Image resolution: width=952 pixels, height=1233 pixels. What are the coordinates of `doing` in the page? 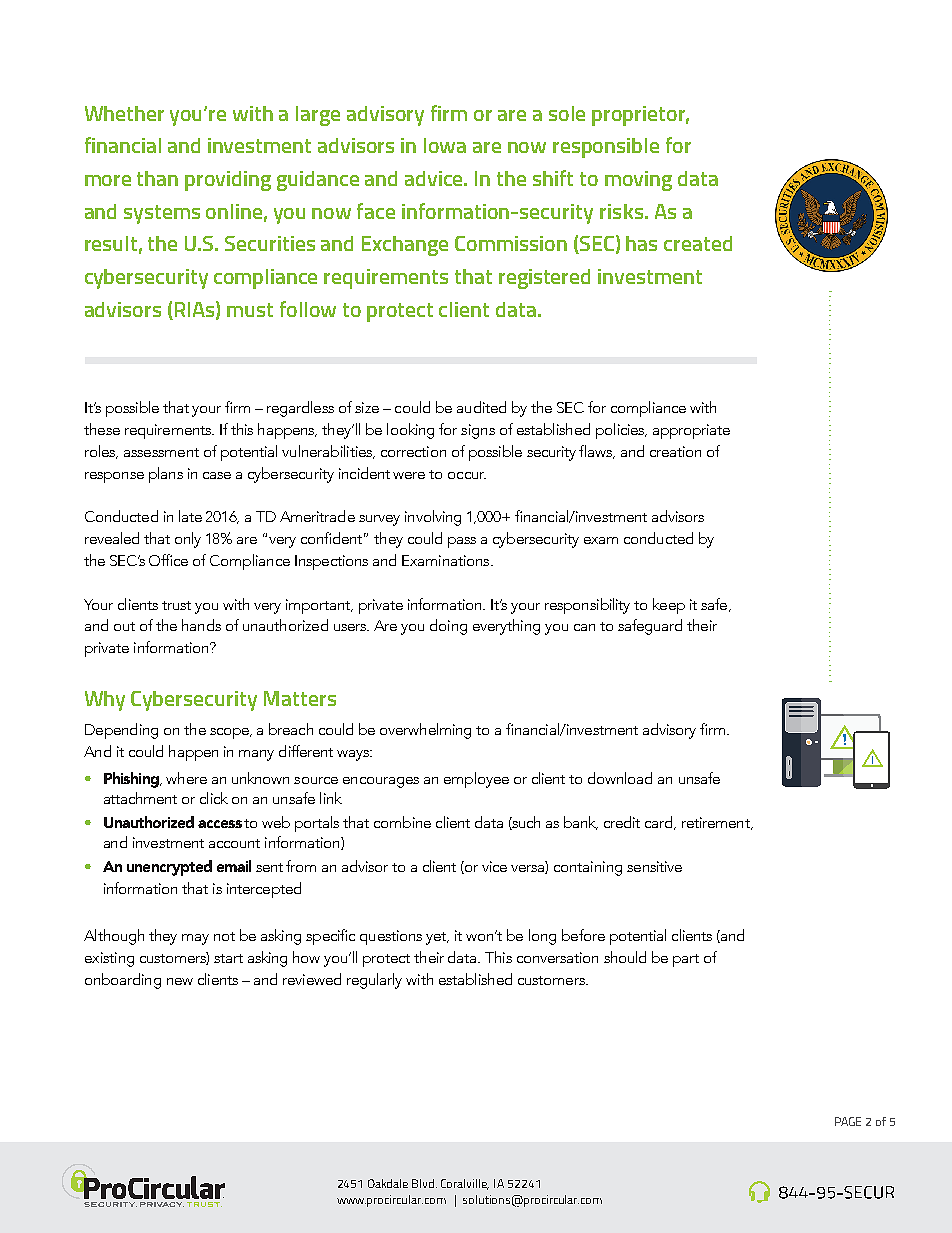 It's located at (448, 627).
